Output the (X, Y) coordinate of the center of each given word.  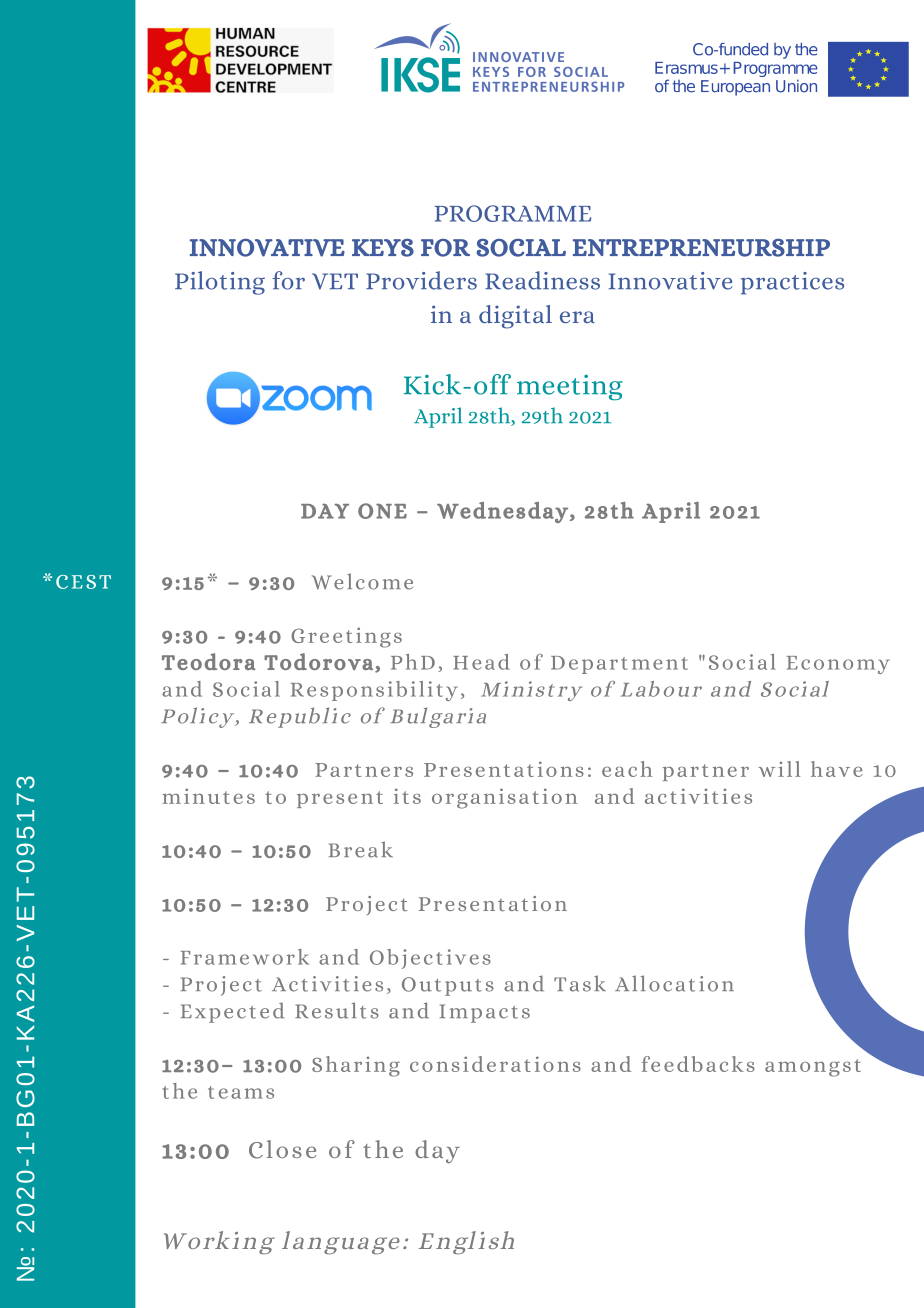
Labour (661, 689)
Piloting (220, 283)
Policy (199, 717)
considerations (495, 1064)
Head (481, 662)
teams (241, 1092)
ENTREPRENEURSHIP (701, 248)
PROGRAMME (512, 213)
